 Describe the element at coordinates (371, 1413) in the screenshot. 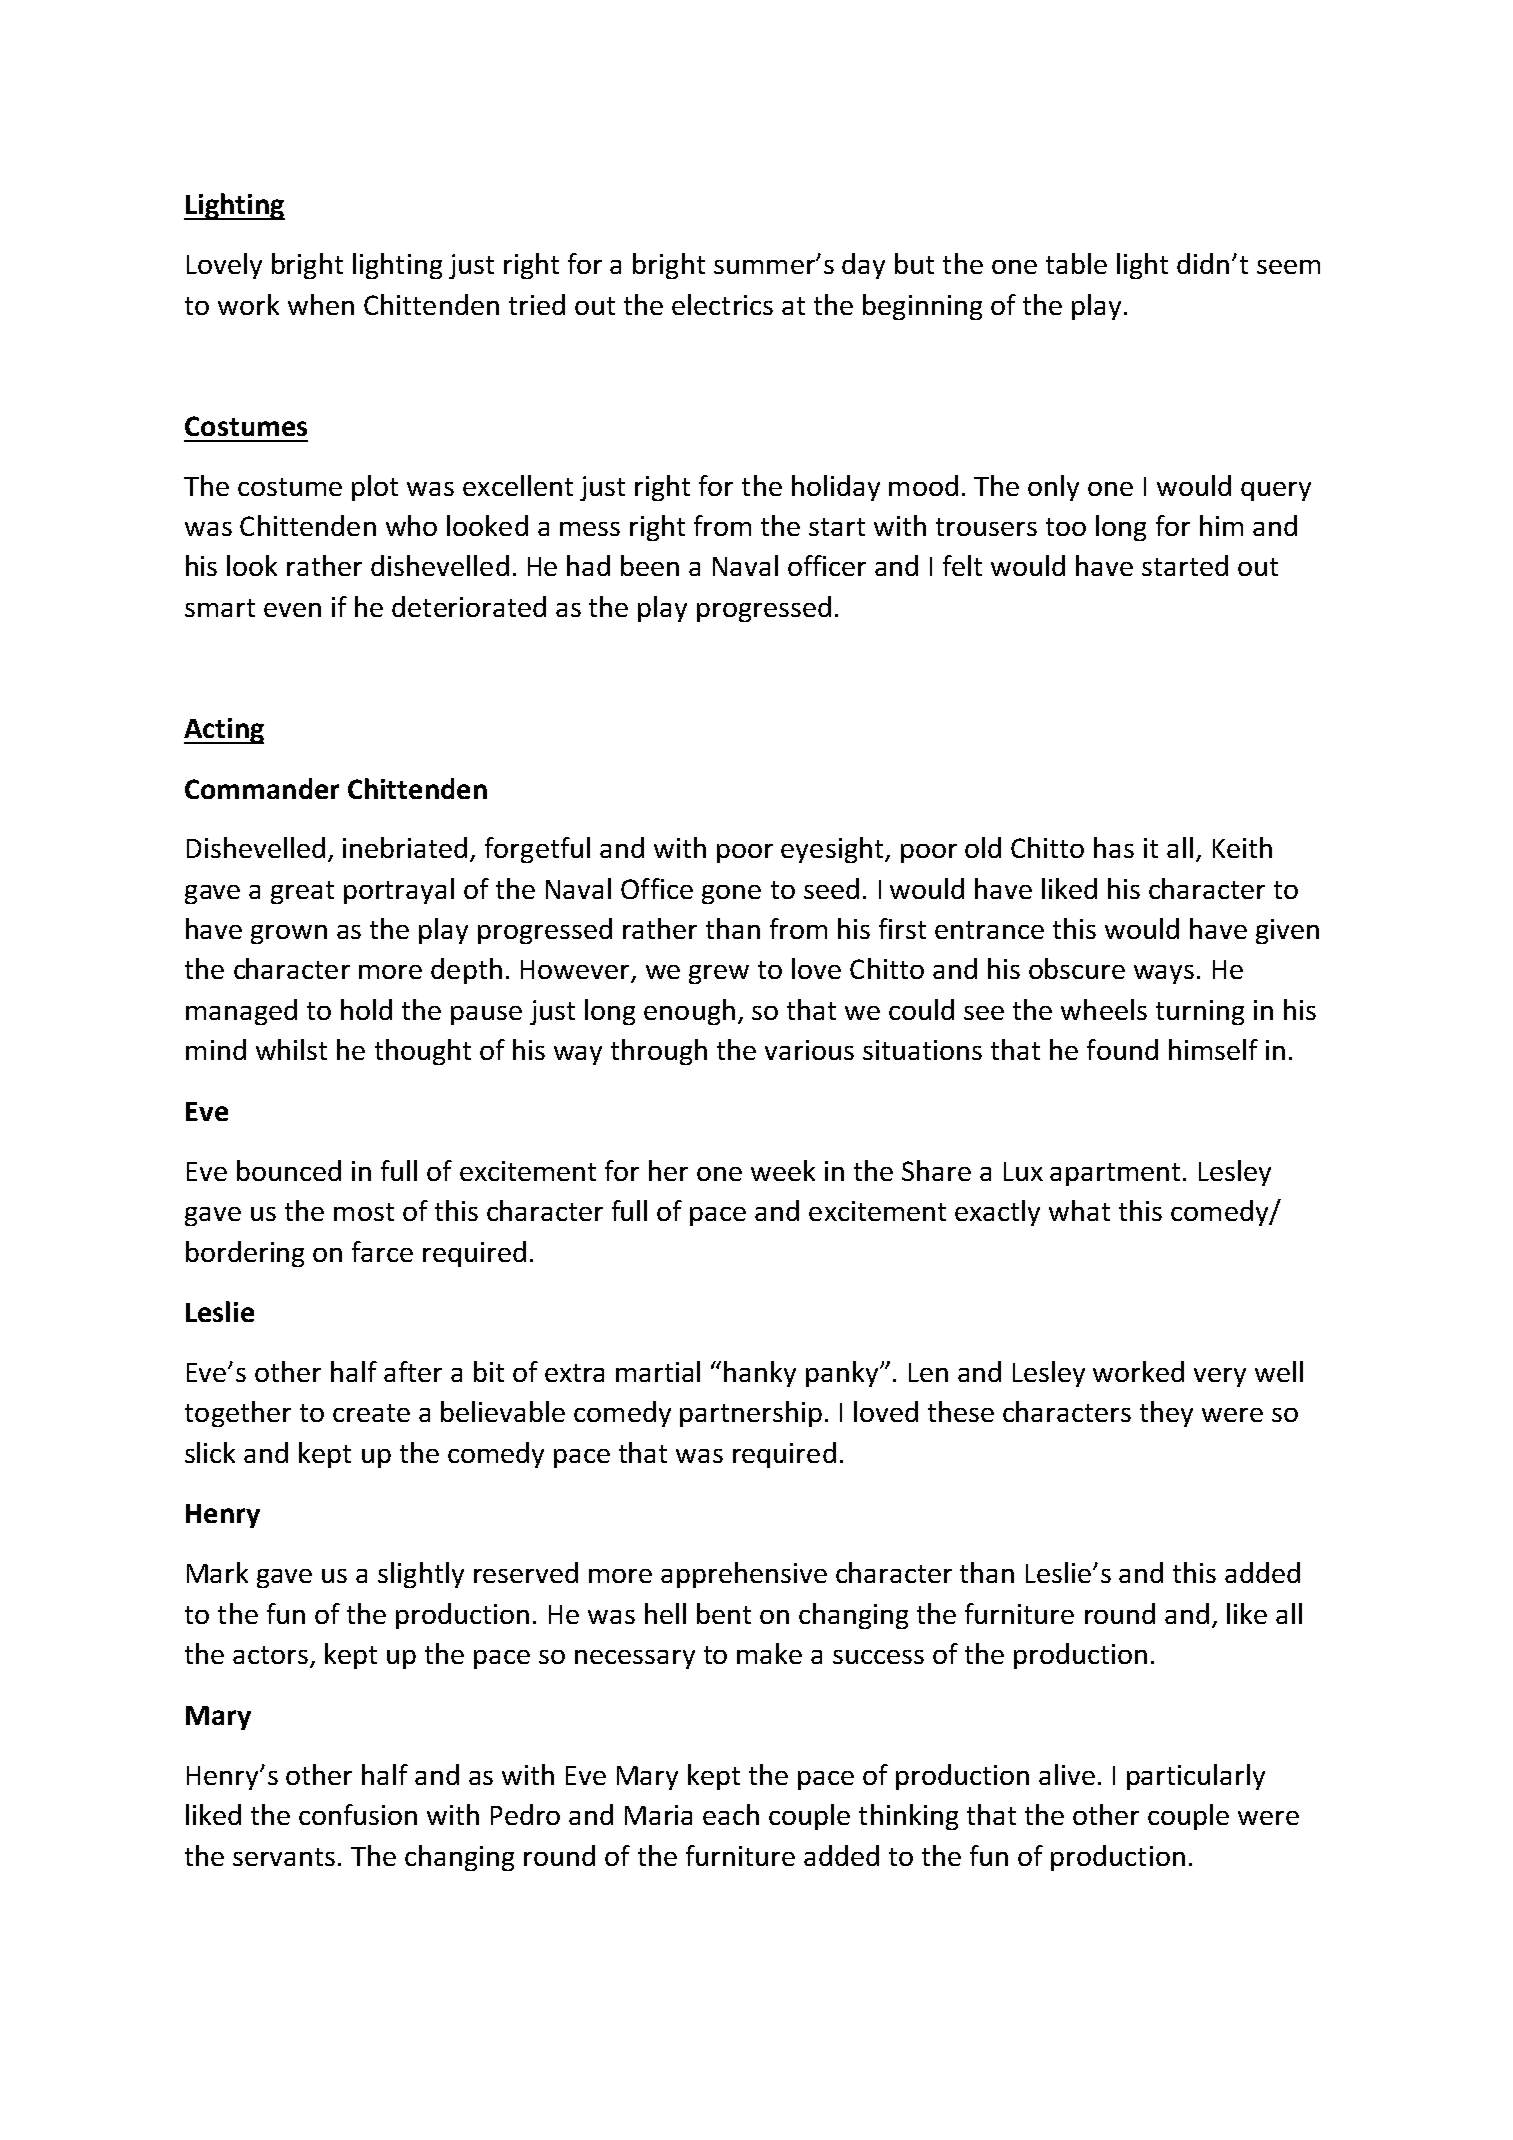

I see `create` at that location.
